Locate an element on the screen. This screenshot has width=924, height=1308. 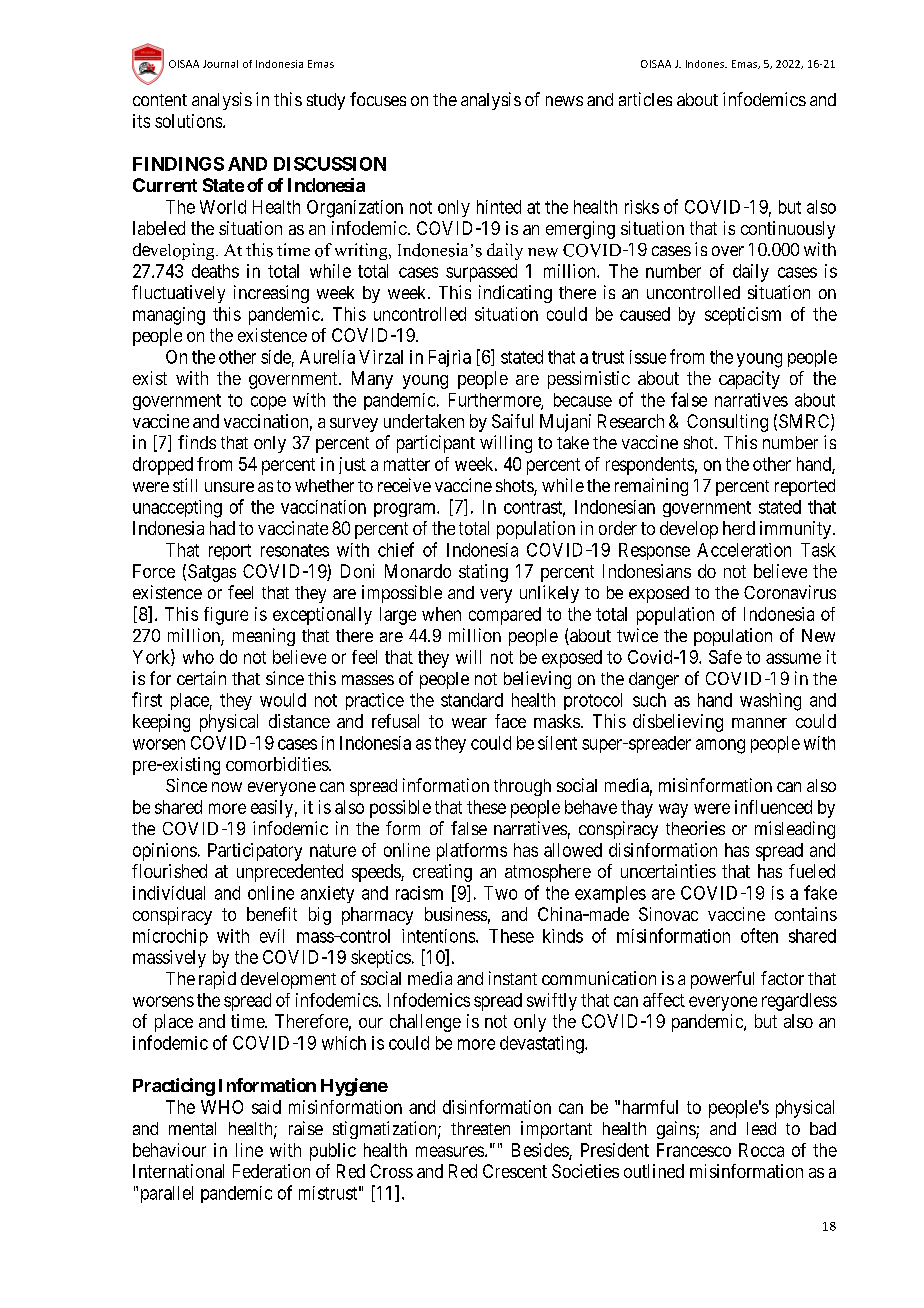
threaten is located at coordinates (480, 1128).
